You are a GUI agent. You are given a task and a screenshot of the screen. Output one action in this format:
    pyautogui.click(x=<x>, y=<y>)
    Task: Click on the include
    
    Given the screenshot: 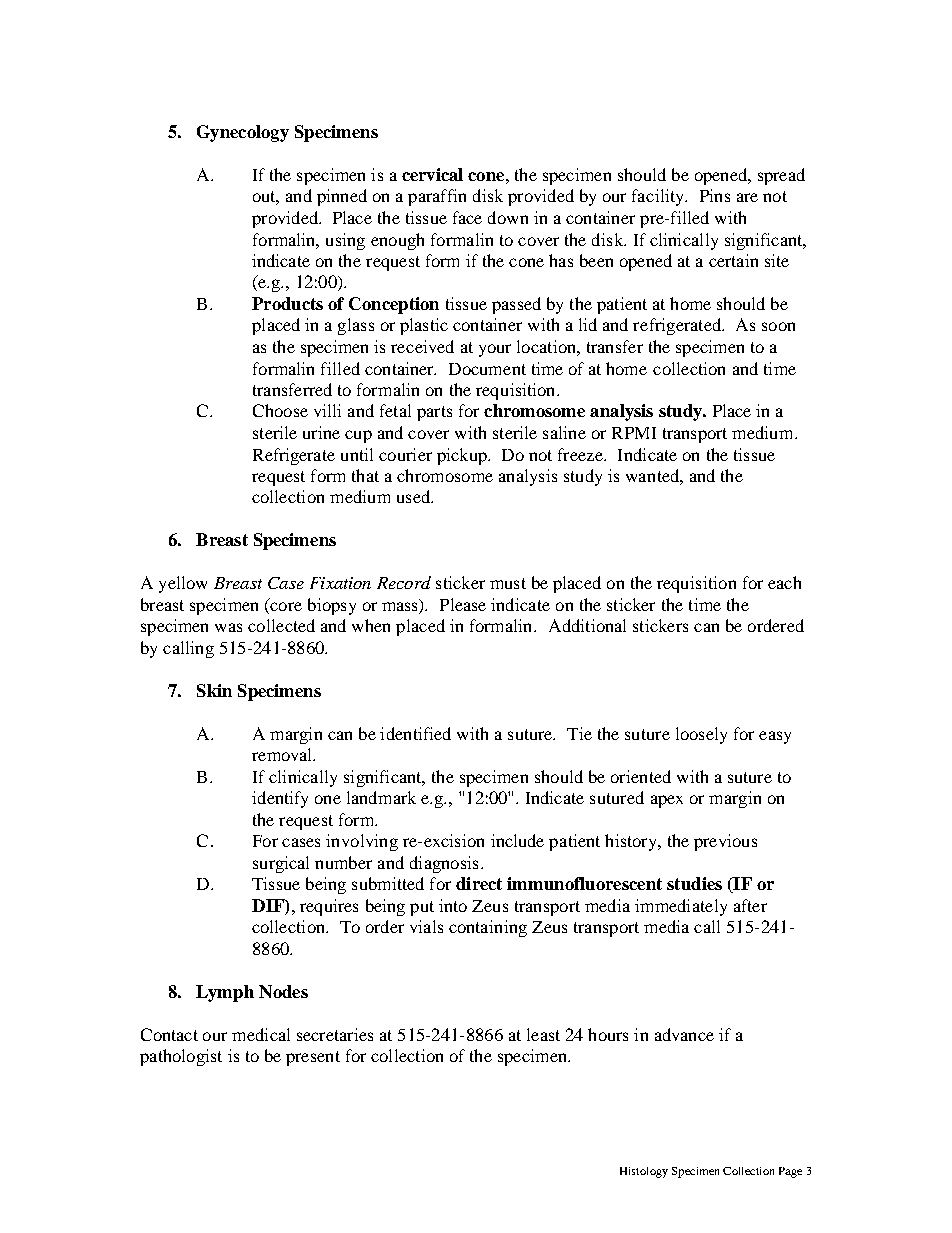 What is the action you would take?
    pyautogui.click(x=517, y=840)
